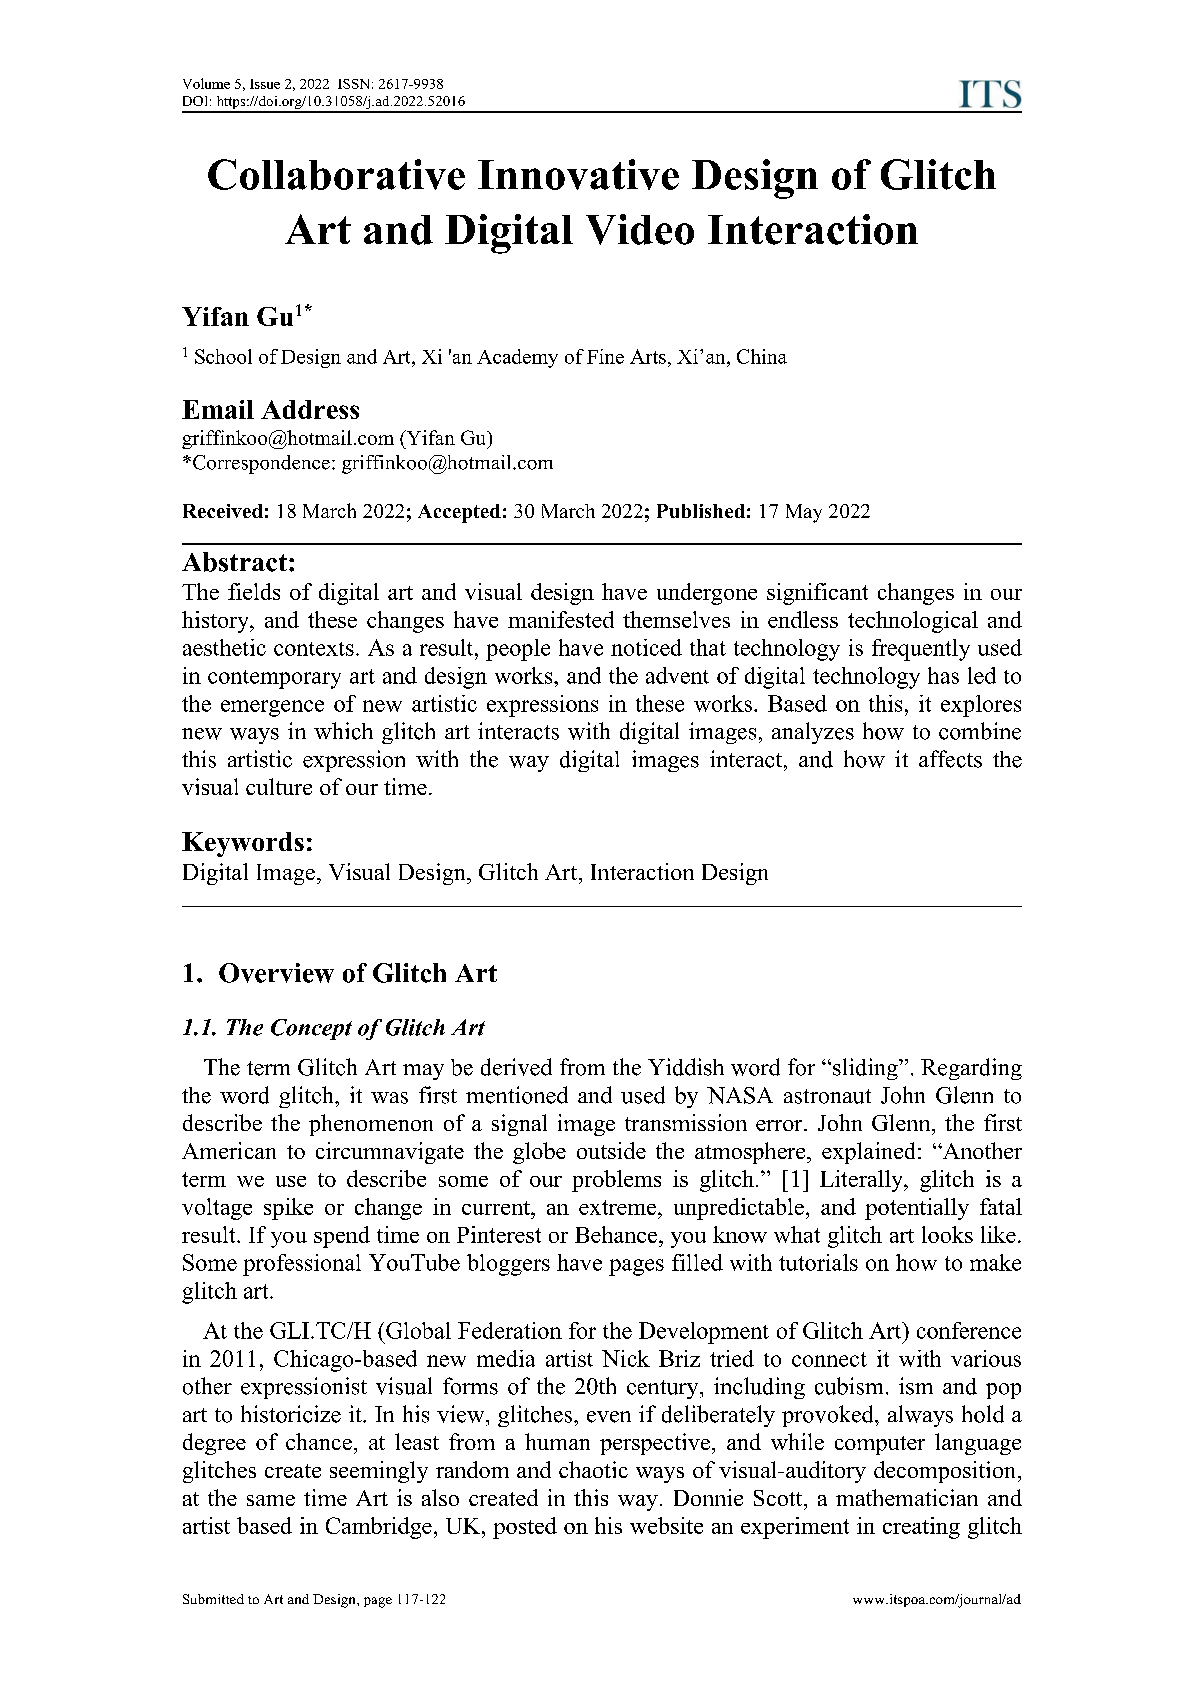 The height and width of the image is (1702, 1204). What do you see at coordinates (271, 1500) in the image?
I see `same` at bounding box center [271, 1500].
